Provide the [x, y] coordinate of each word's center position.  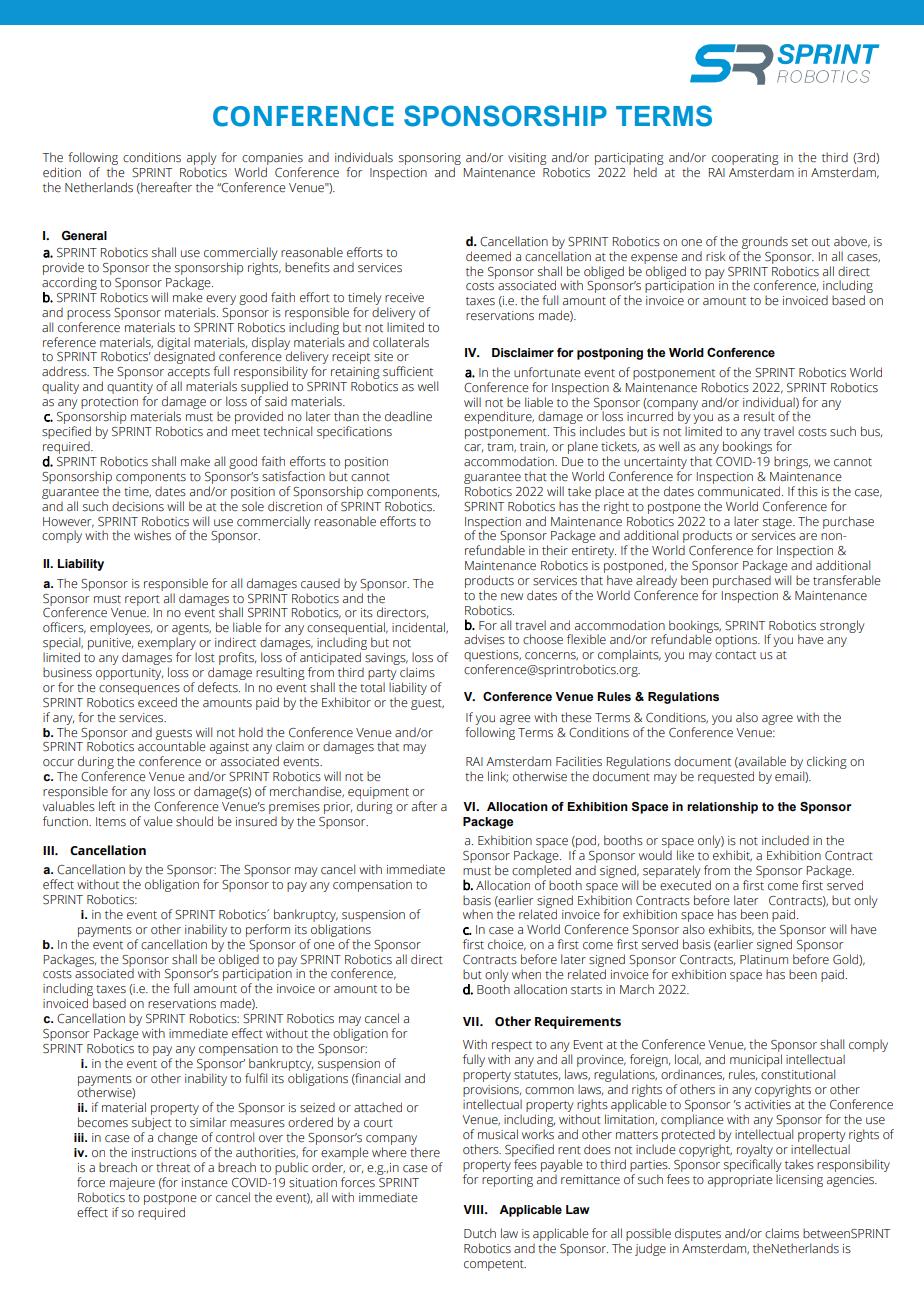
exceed [157, 702]
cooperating [745, 159]
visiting [527, 159]
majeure [132, 1184]
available [761, 762]
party [382, 676]
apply [202, 158]
